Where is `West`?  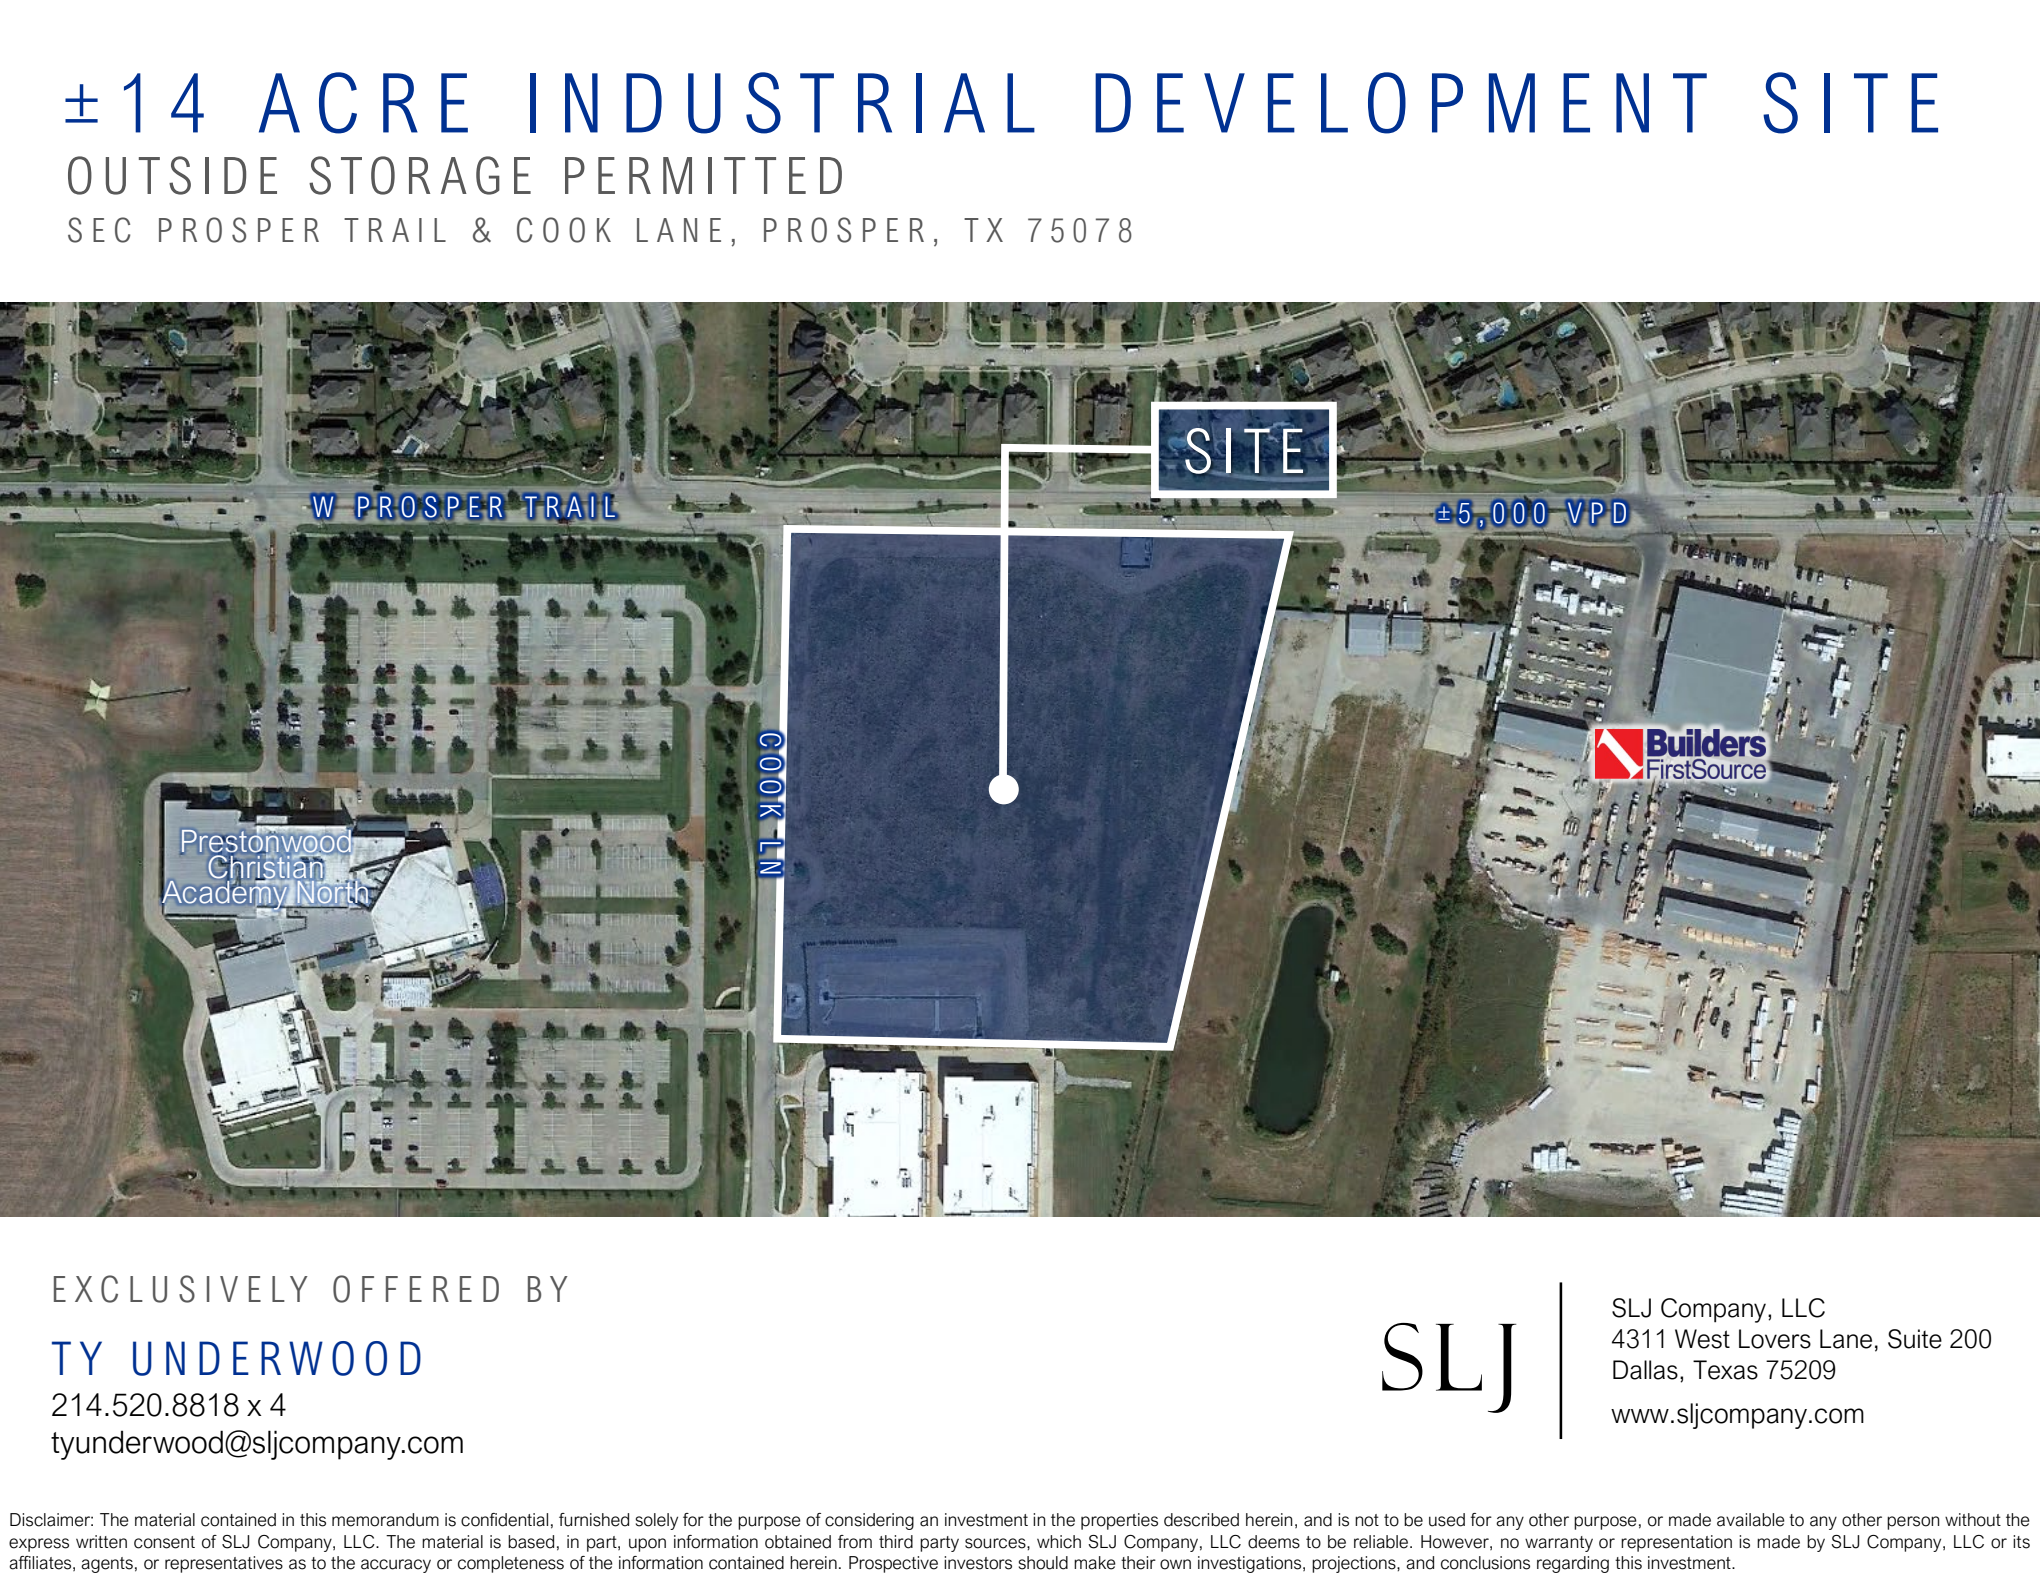 West is located at coordinates (1702, 1339).
